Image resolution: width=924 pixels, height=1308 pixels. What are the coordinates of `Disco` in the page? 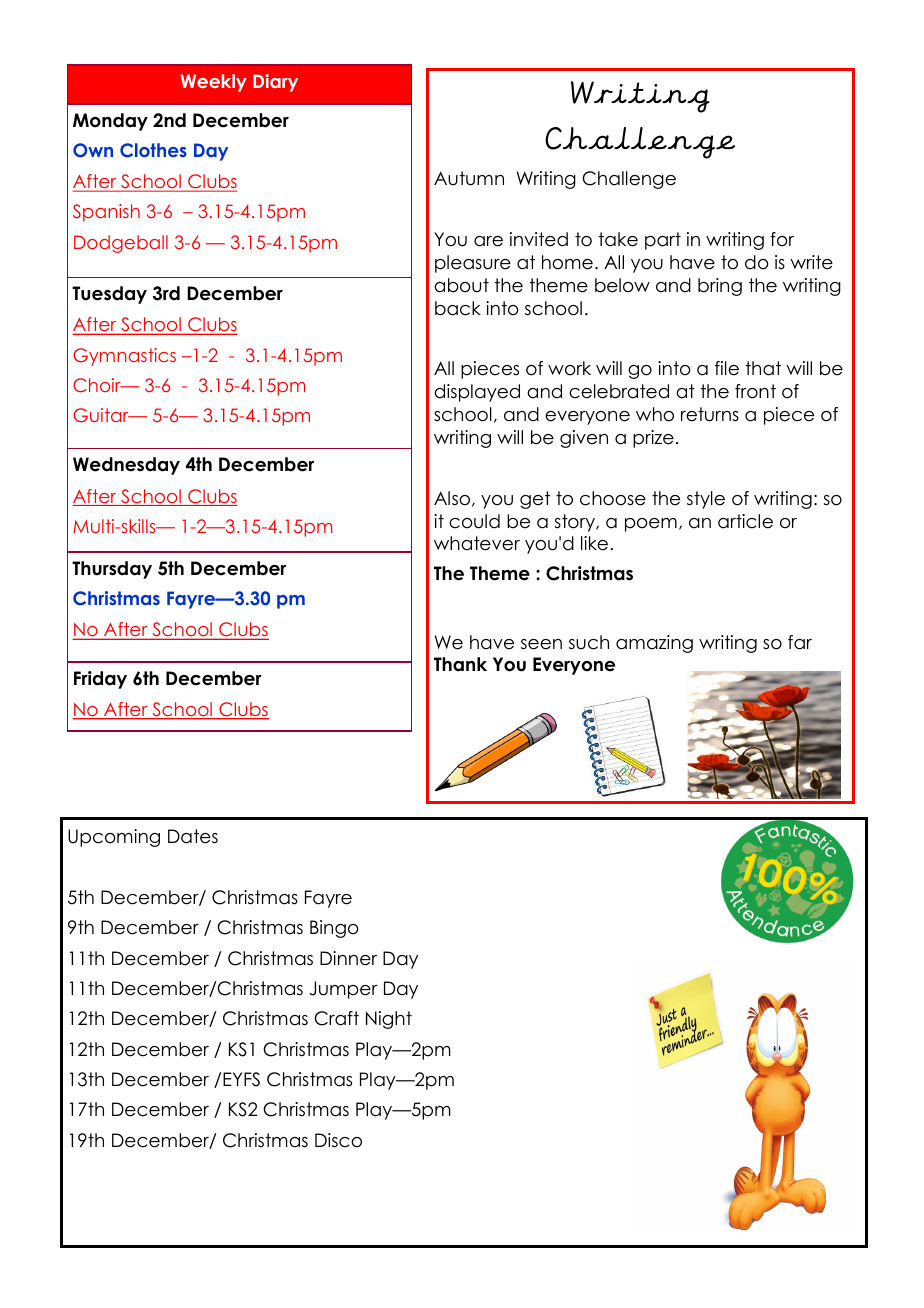 It's located at (338, 1140).
